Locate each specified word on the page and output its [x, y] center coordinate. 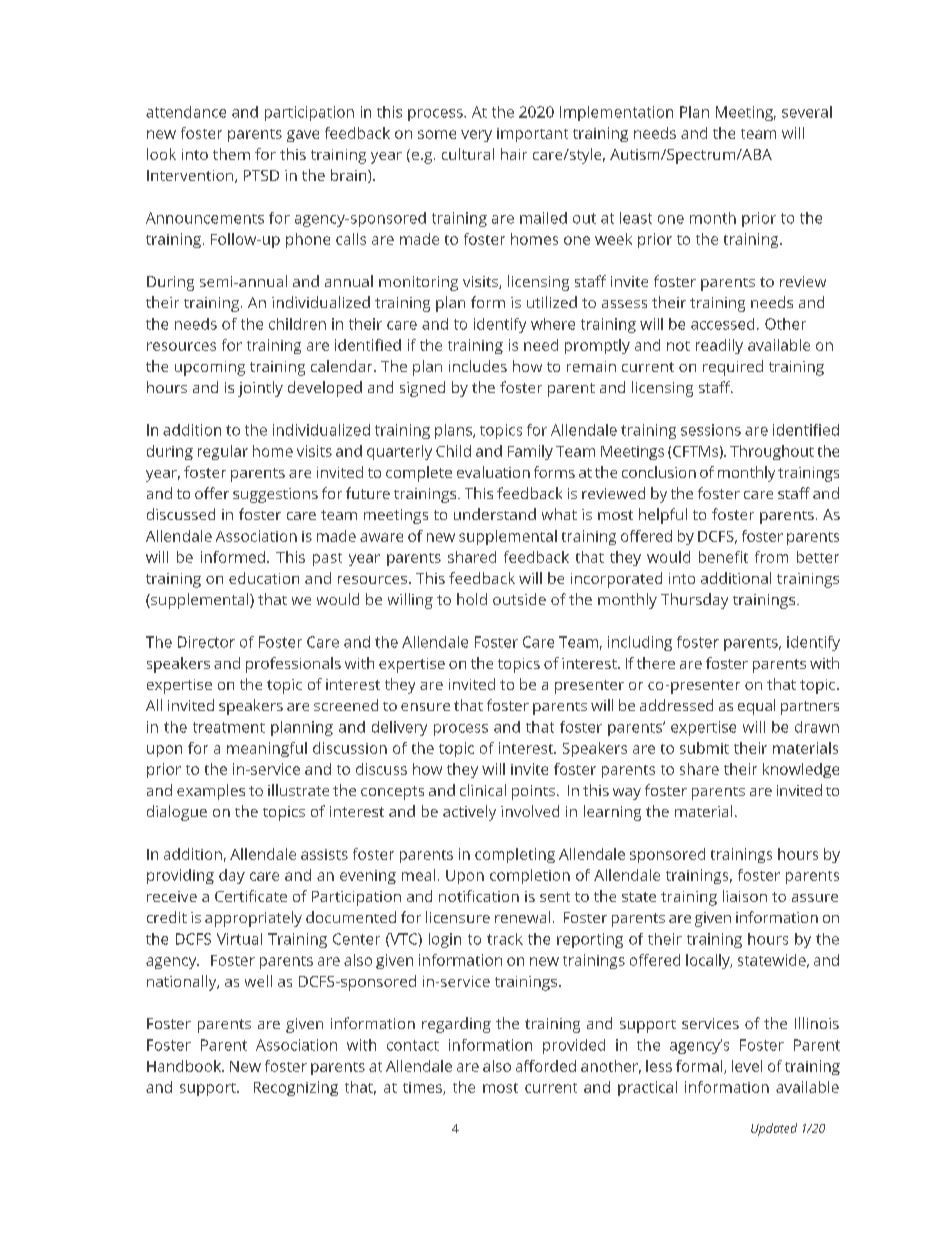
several [807, 112]
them [231, 154]
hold [472, 599]
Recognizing [296, 1088]
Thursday [694, 601]
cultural [468, 154]
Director [206, 642]
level [747, 1066]
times [423, 1088]
